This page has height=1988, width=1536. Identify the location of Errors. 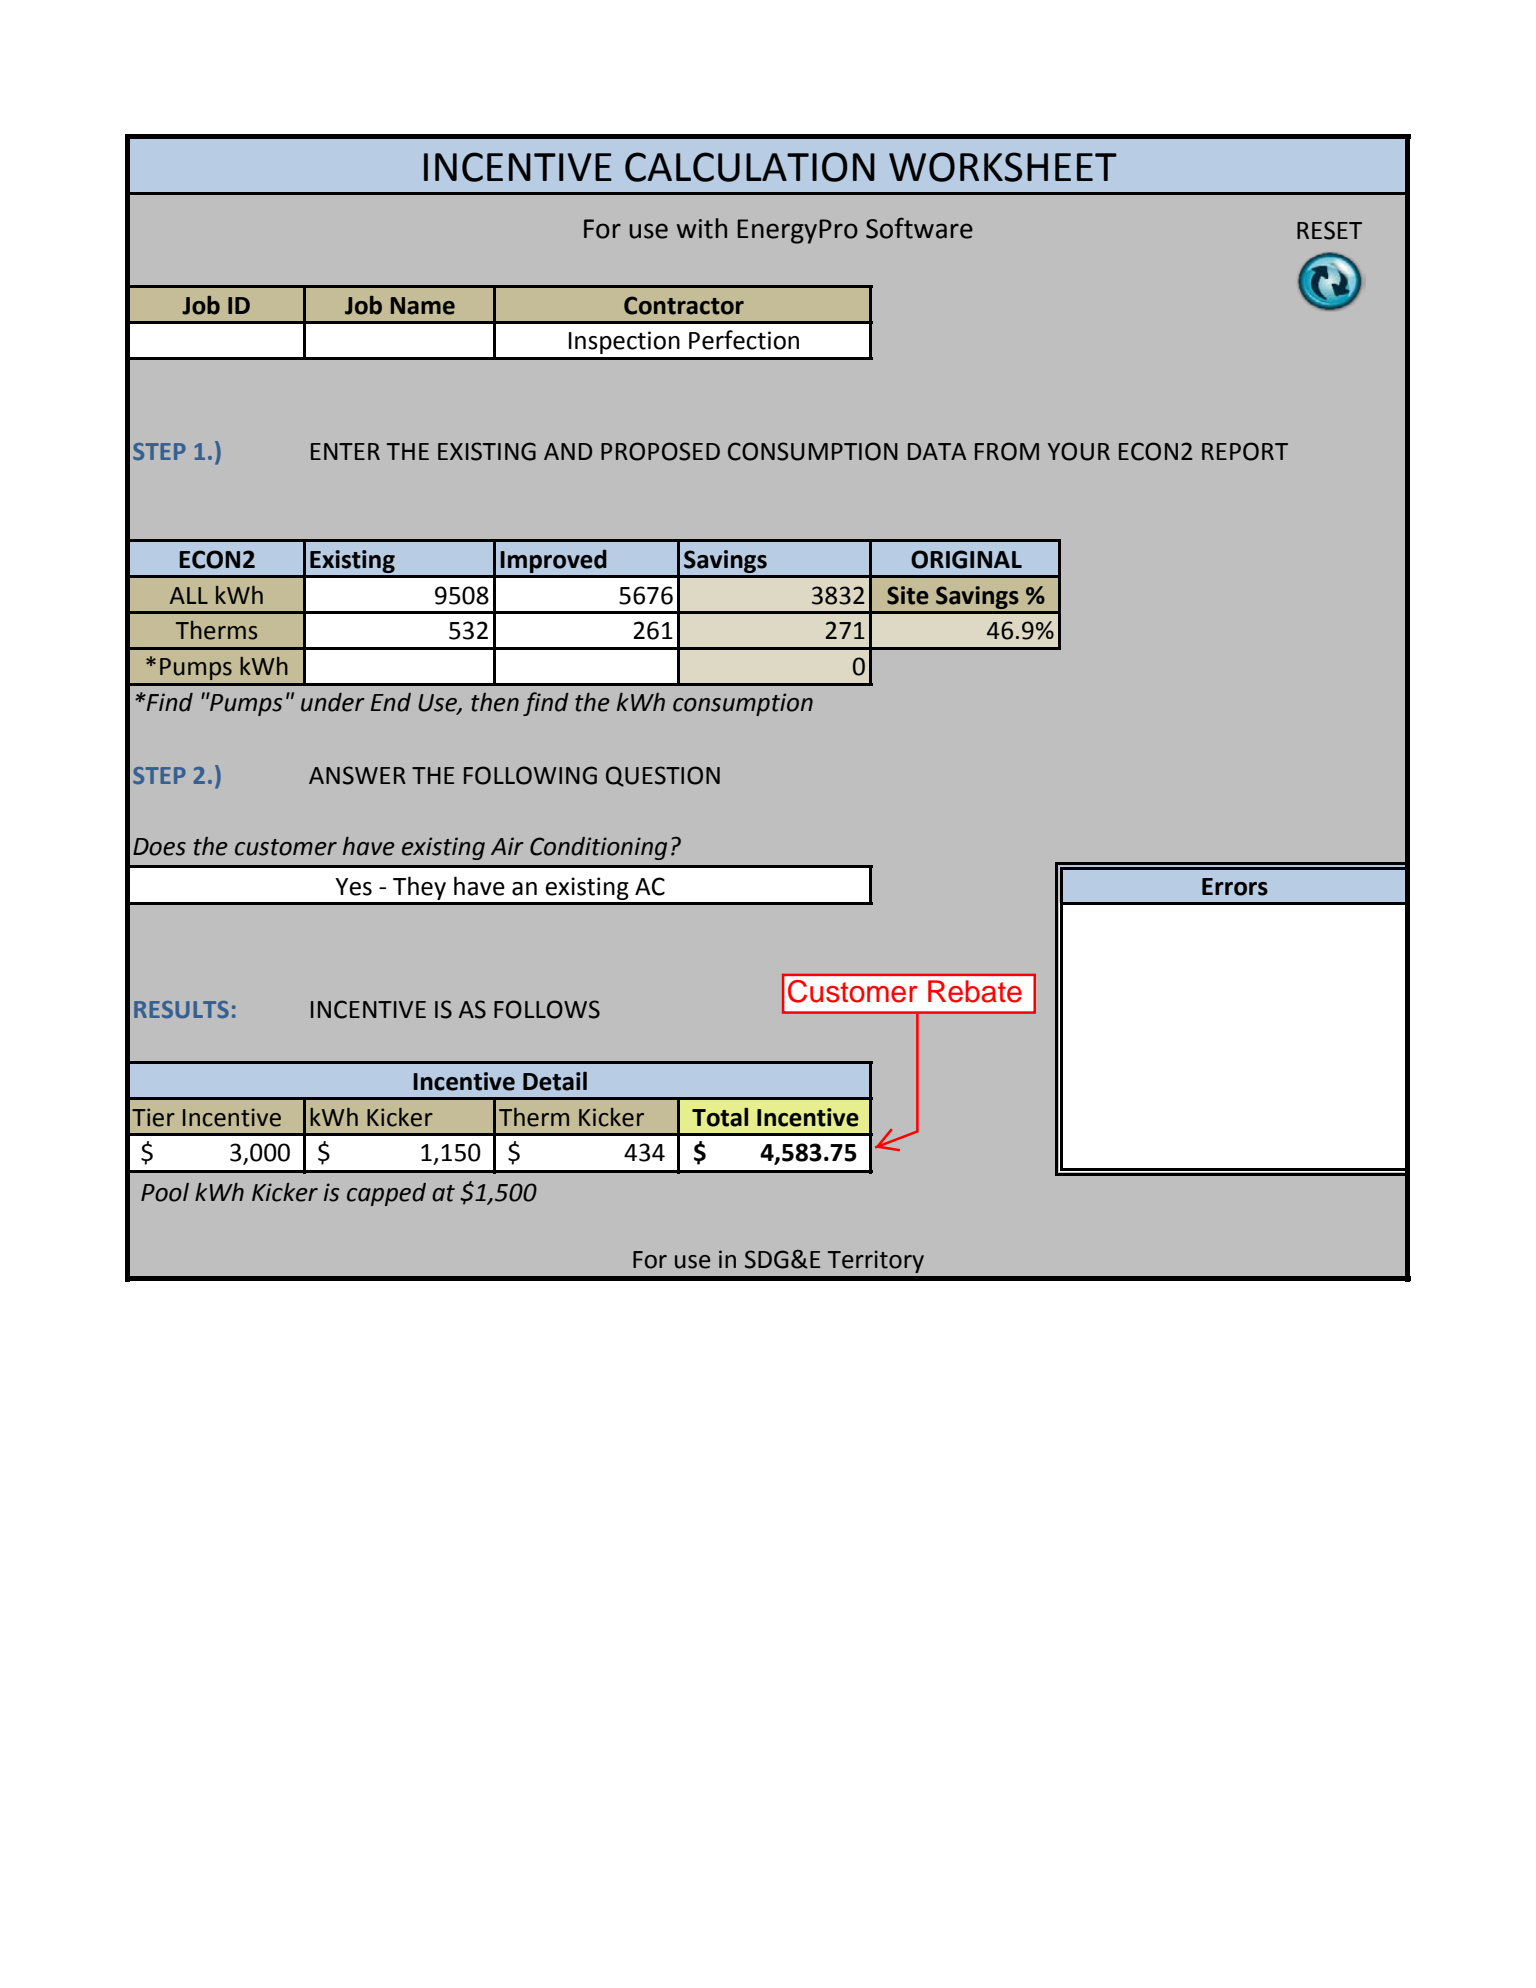
(1235, 887).
